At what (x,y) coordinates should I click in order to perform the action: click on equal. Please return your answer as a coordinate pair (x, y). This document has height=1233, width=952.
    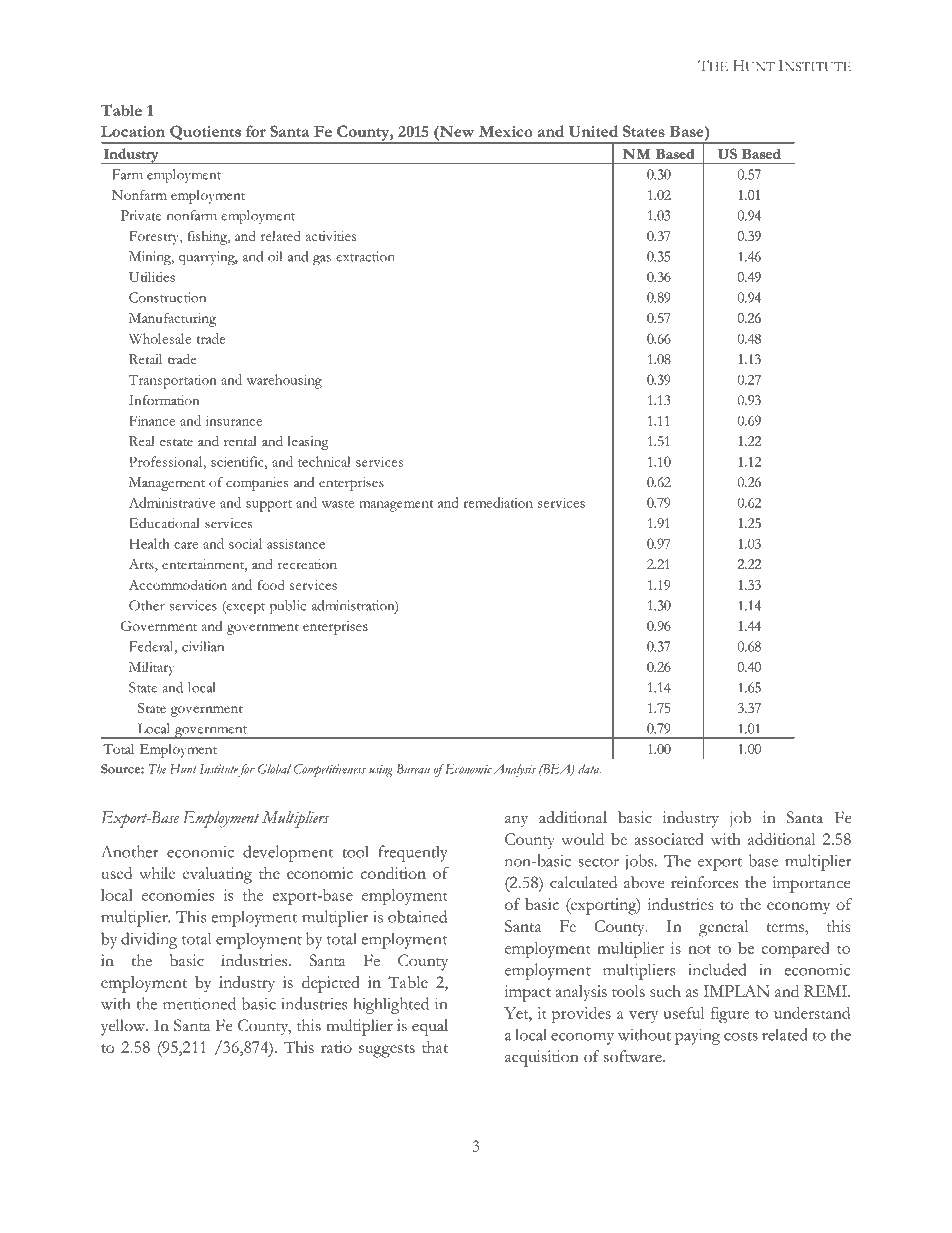
    Looking at the image, I should click on (430, 1027).
